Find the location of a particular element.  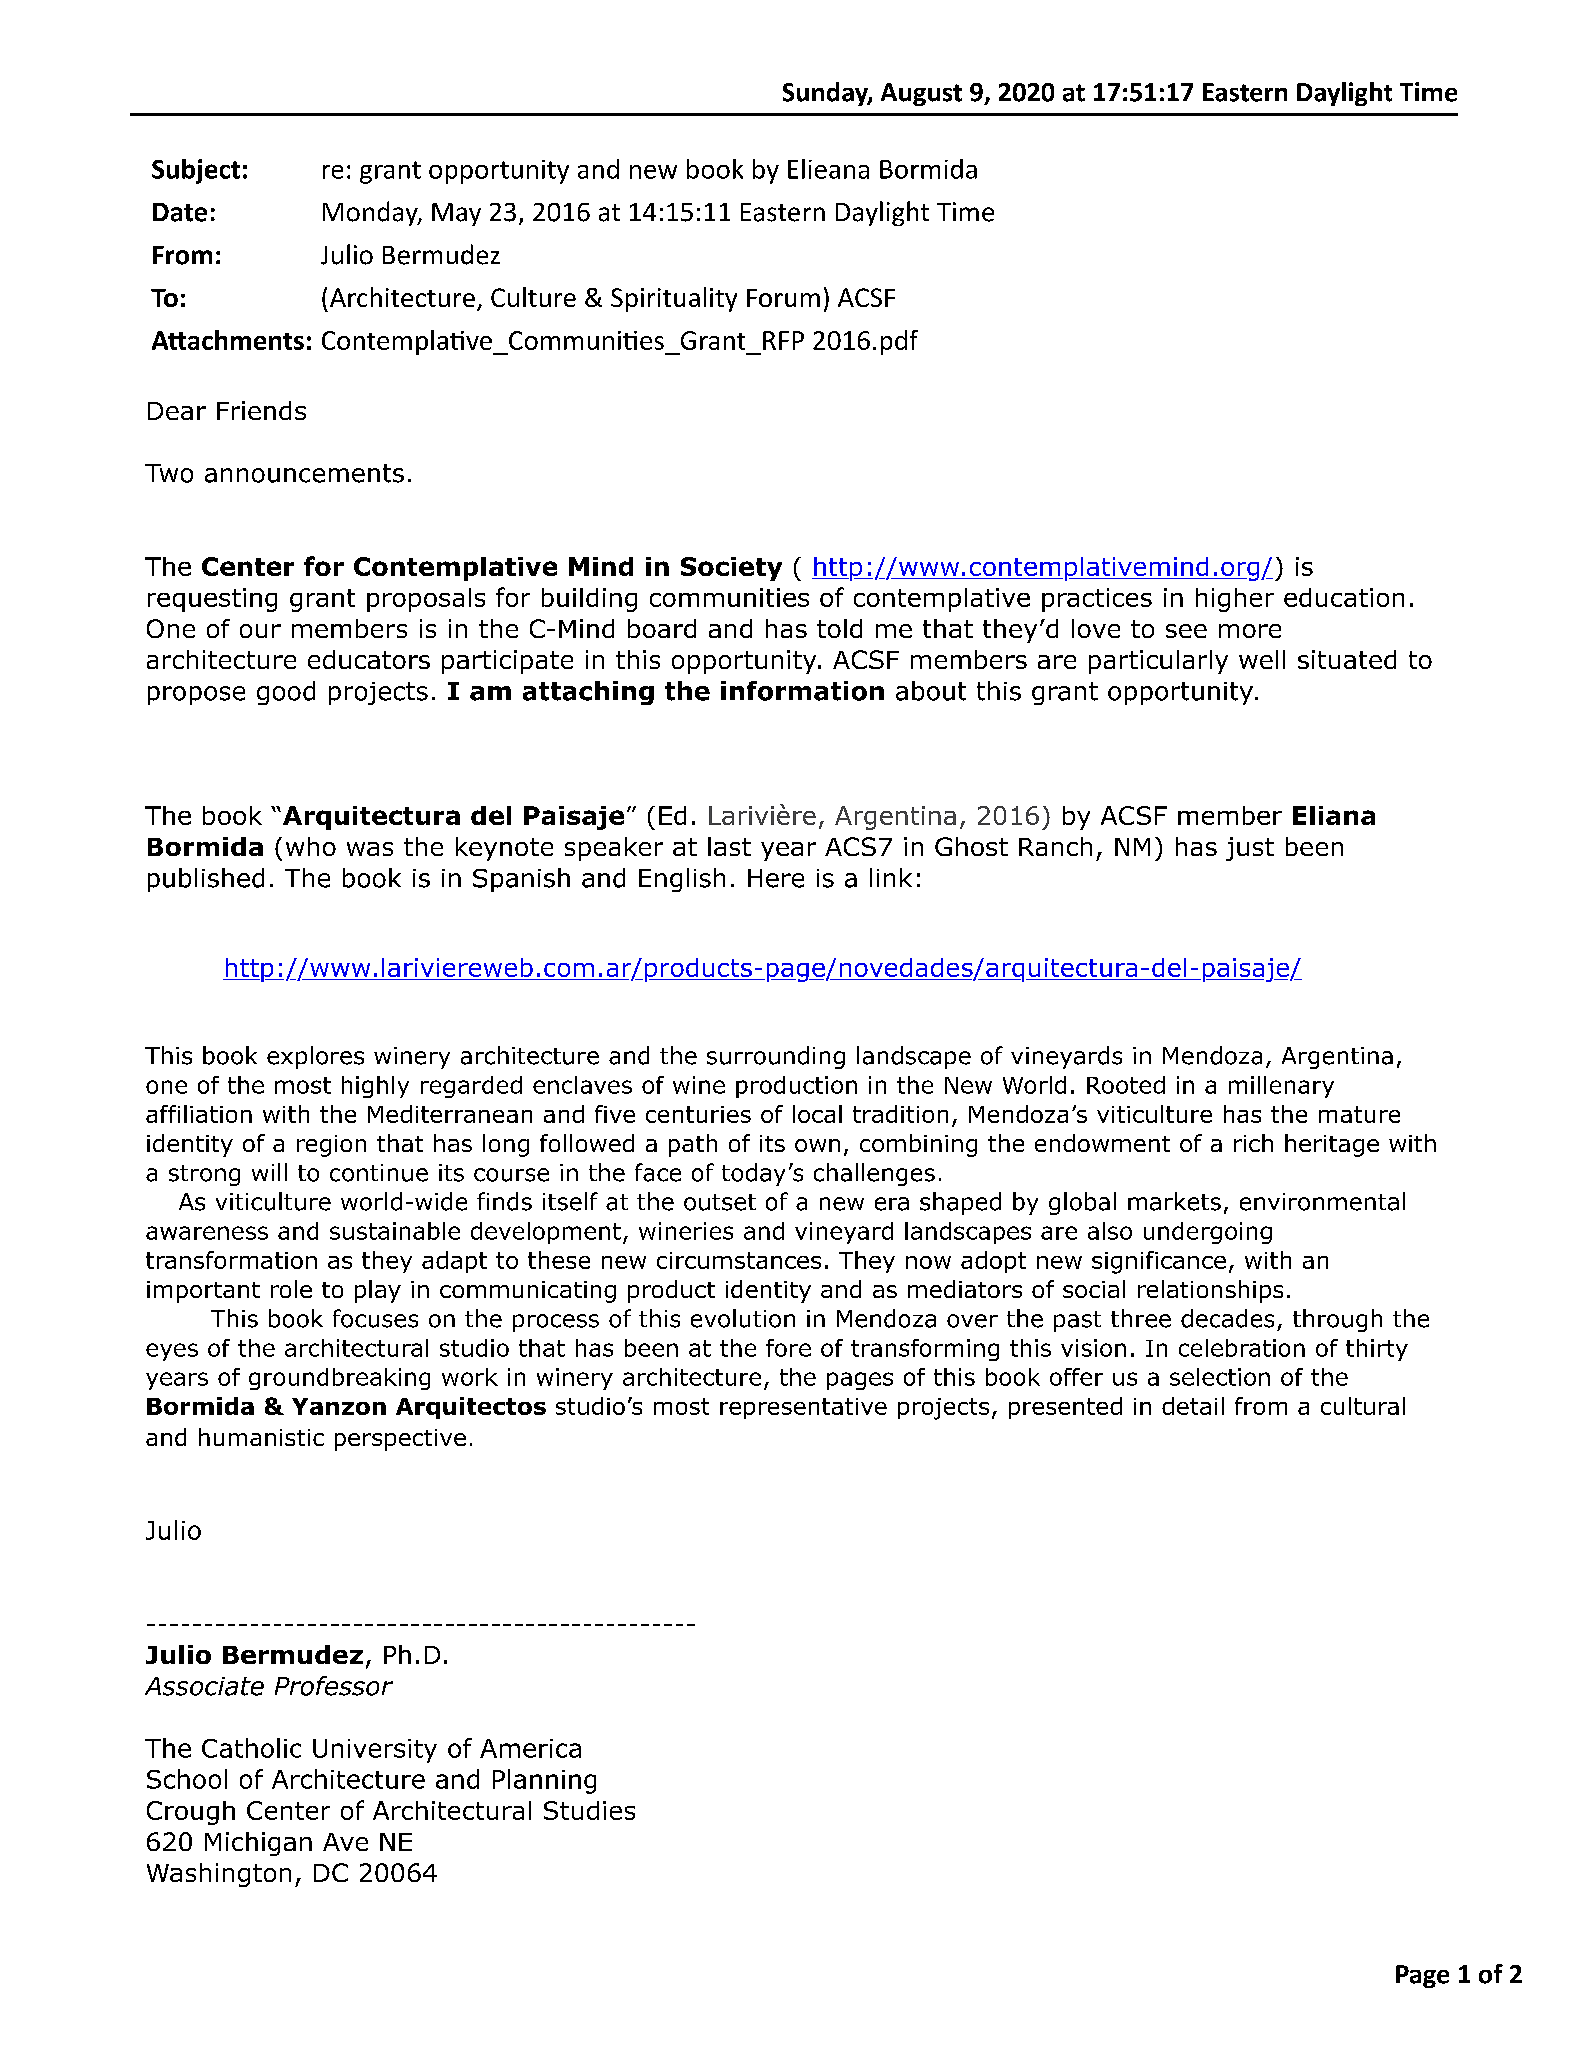

just is located at coordinates (1250, 849).
